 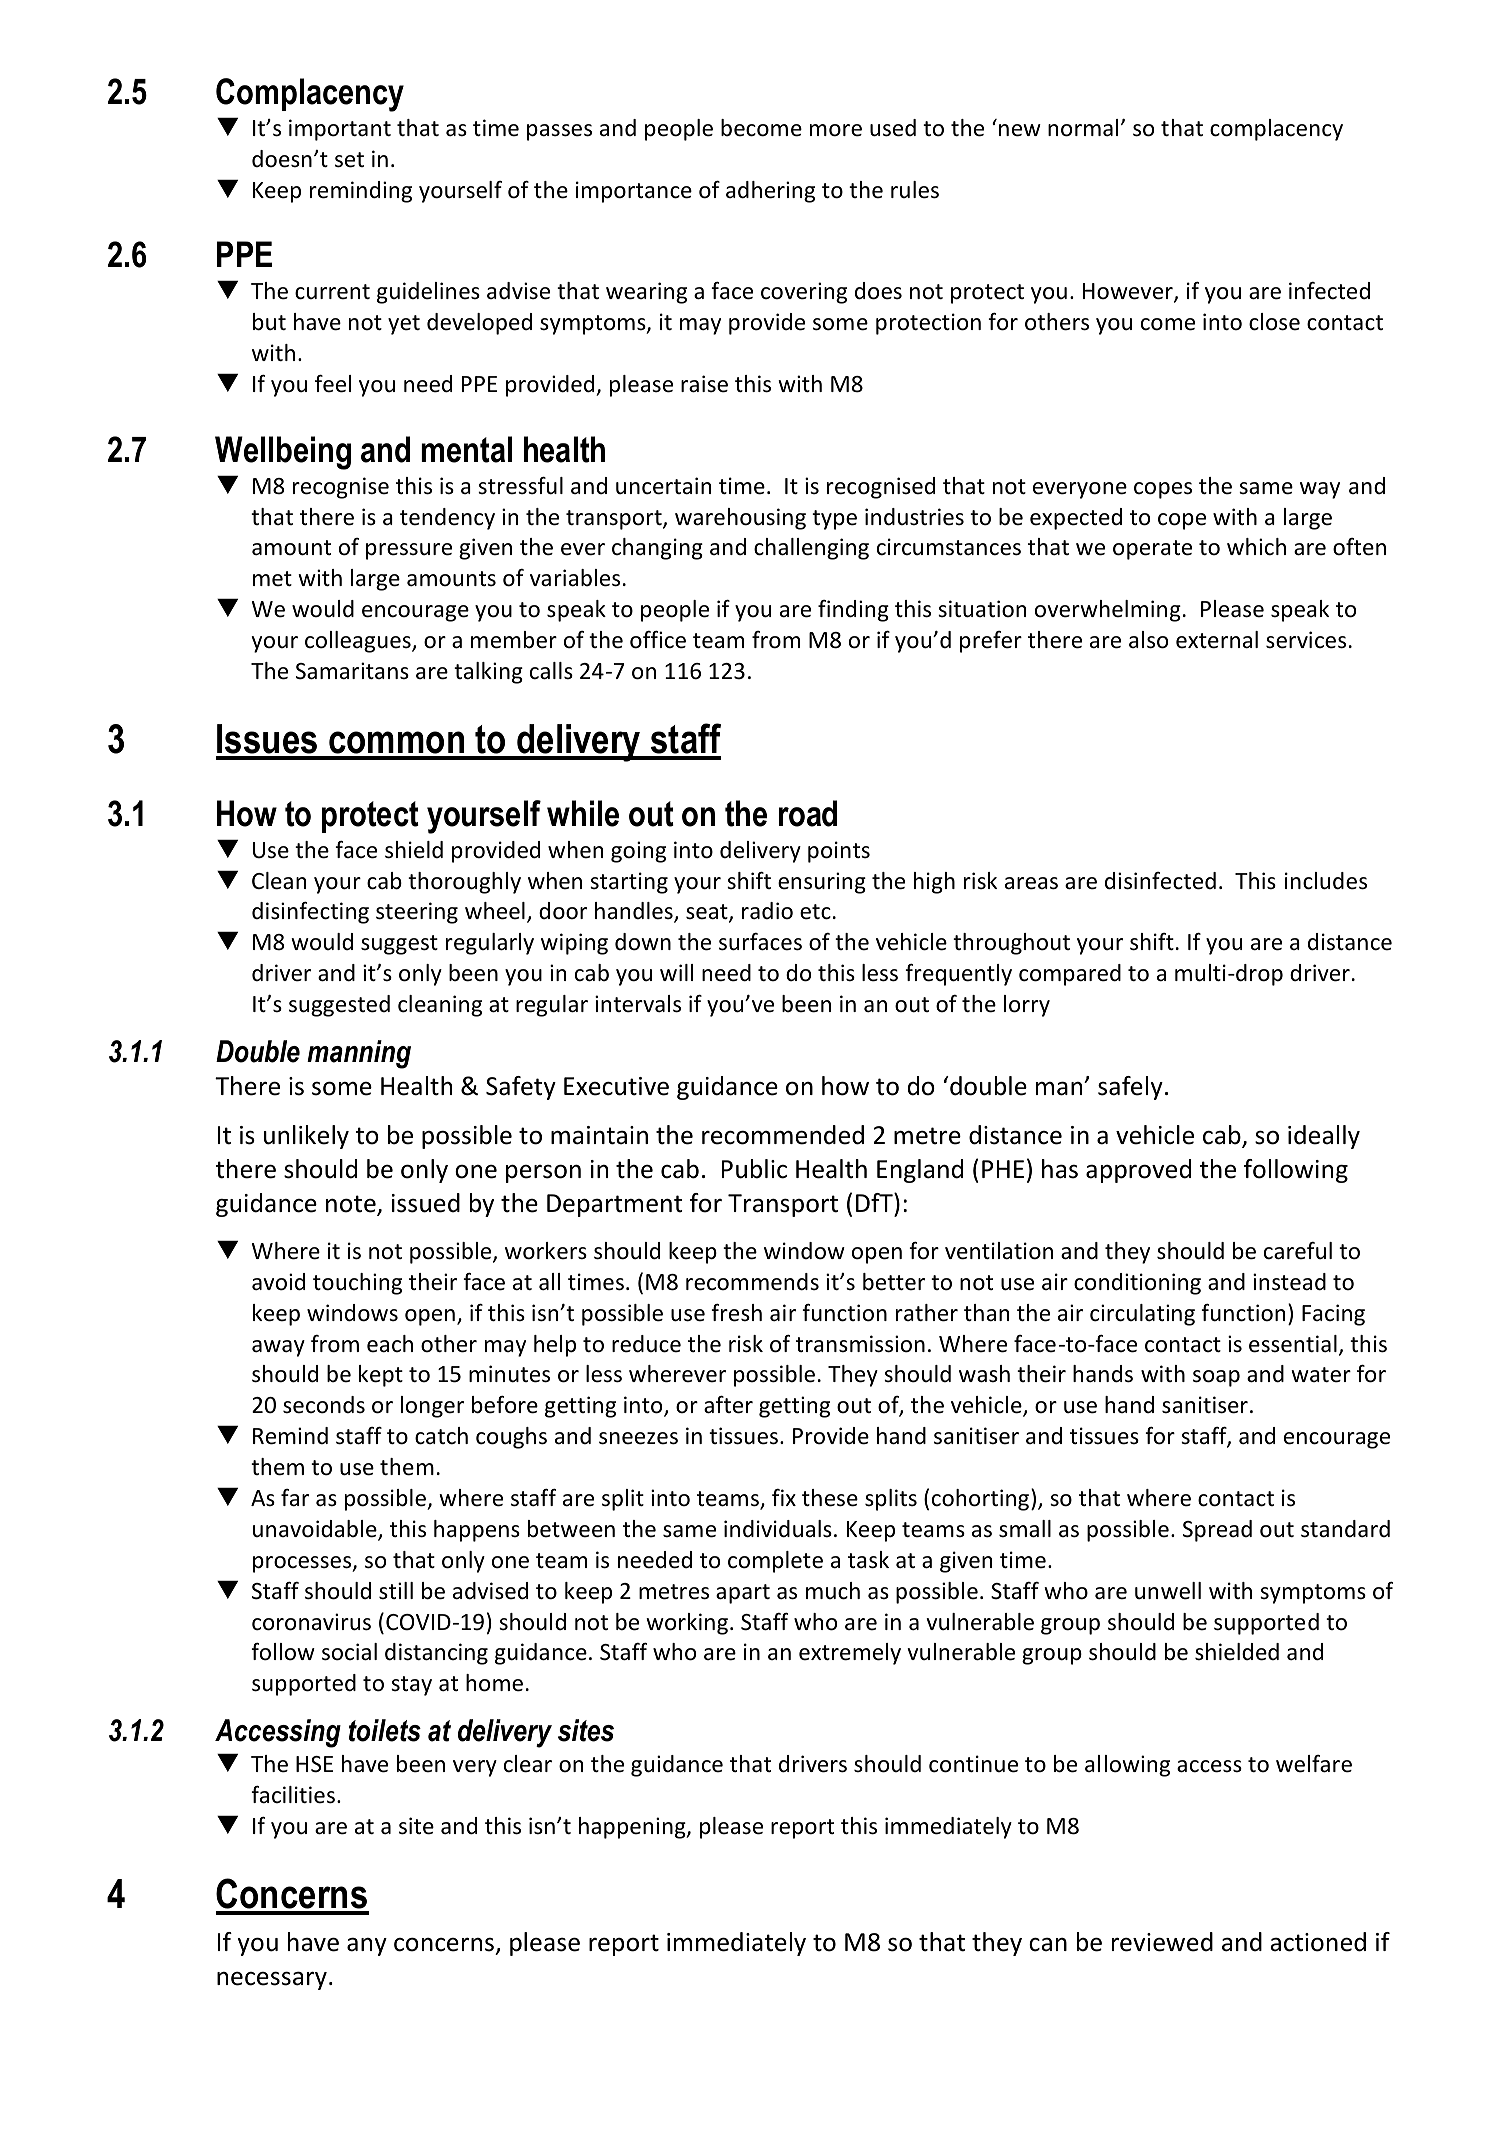 I want to click on transmission, so click(x=860, y=1344).
